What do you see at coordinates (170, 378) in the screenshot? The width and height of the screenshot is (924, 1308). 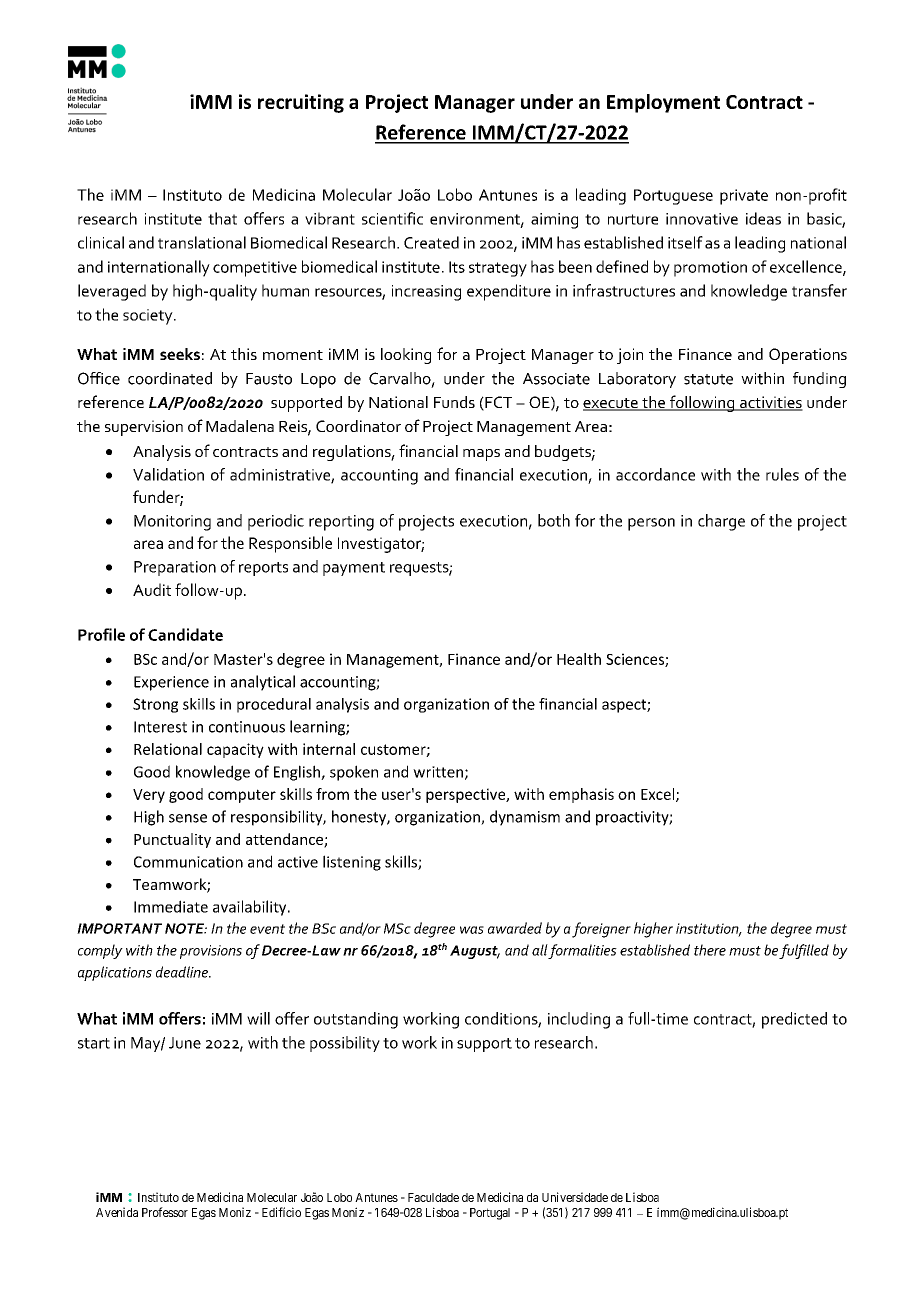 I see `coordinated` at bounding box center [170, 378].
